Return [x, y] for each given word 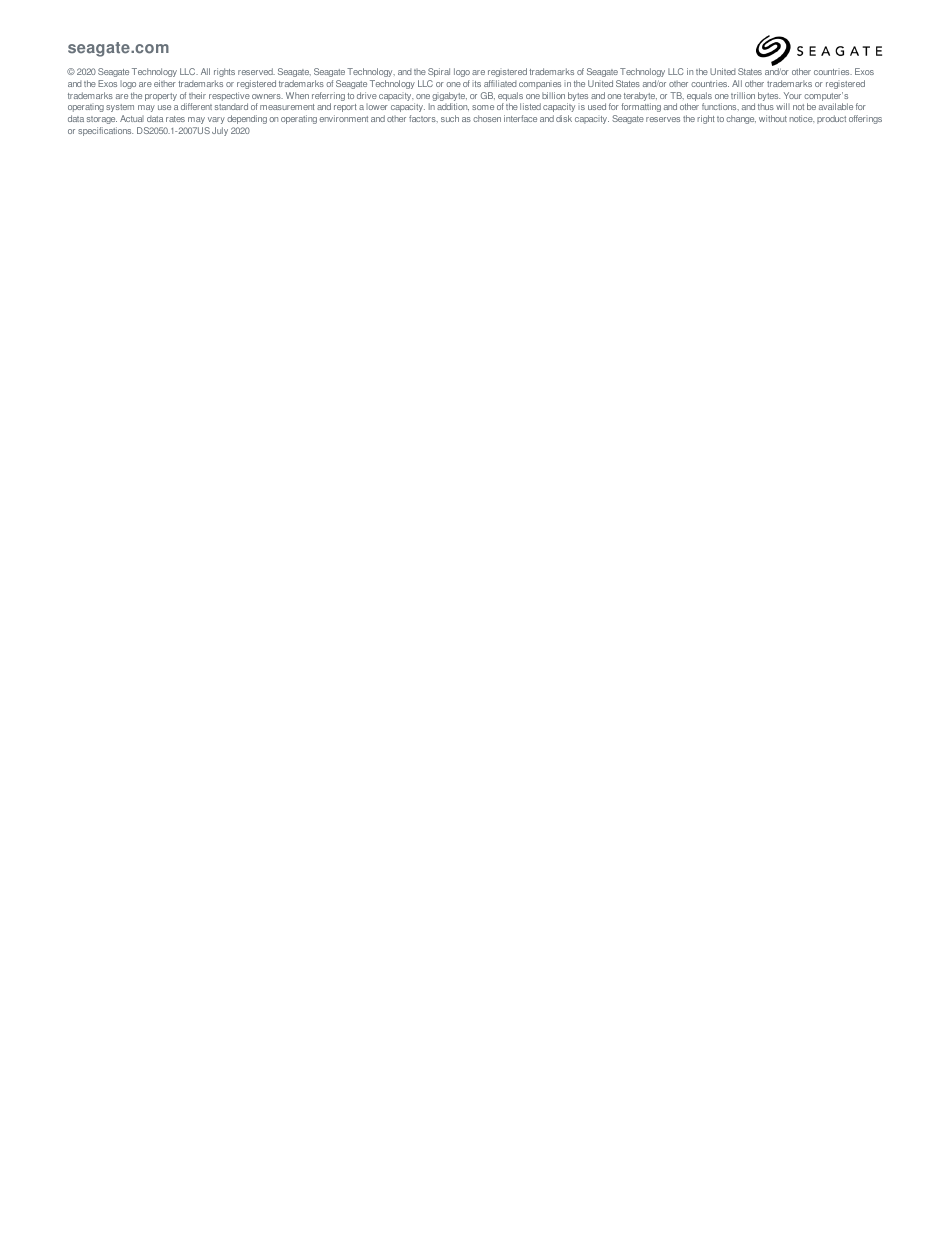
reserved [256, 71]
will [783, 106]
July [220, 131]
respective [229, 98]
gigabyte [449, 98]
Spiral [439, 72]
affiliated [500, 83]
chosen [487, 118]
